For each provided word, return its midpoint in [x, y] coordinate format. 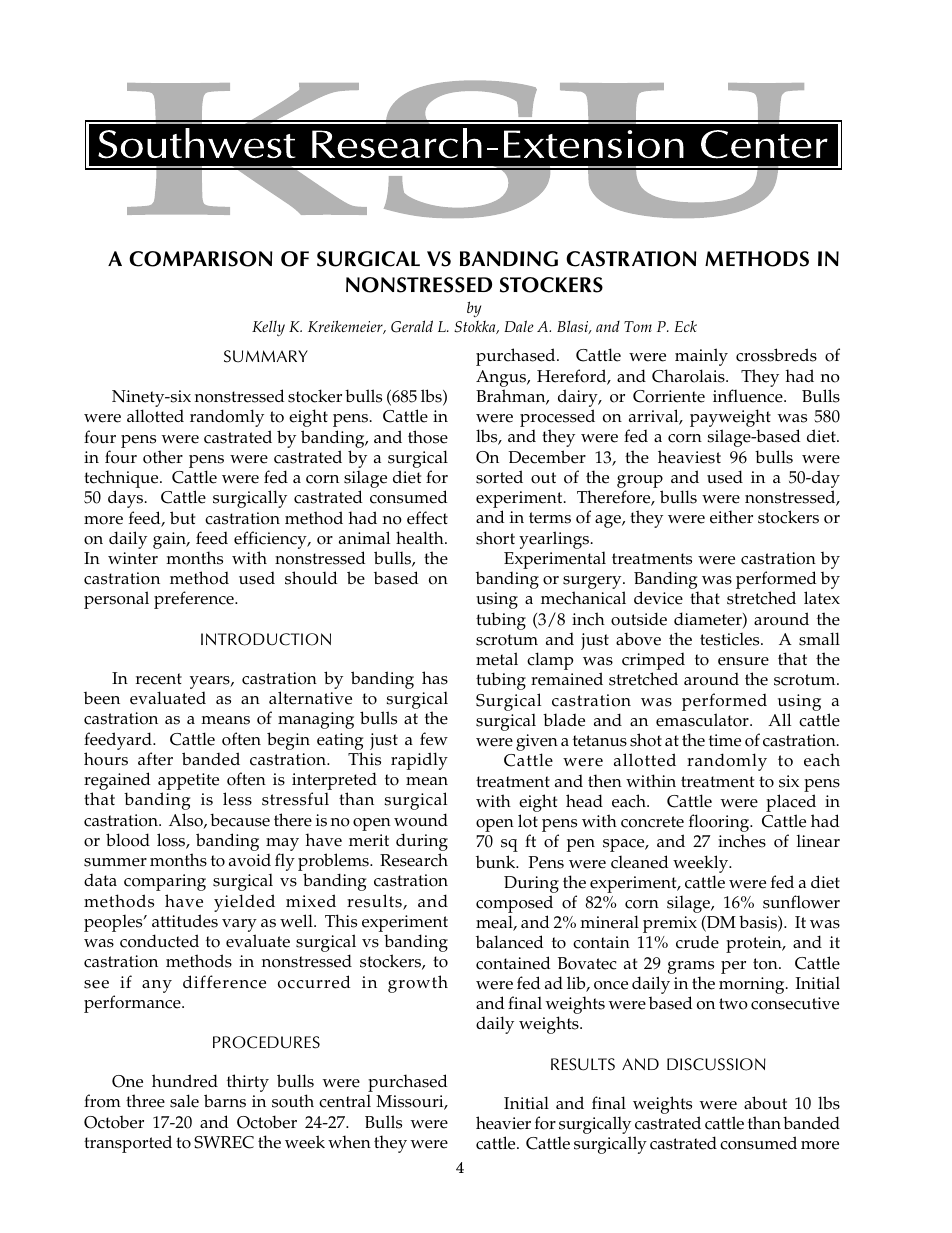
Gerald [412, 326]
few [434, 739]
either [731, 517]
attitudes [185, 921]
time [725, 740]
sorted [499, 477]
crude [697, 942]
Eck [685, 326]
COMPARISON [200, 259]
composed [514, 905]
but [182, 517]
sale [184, 1101]
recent [159, 679]
